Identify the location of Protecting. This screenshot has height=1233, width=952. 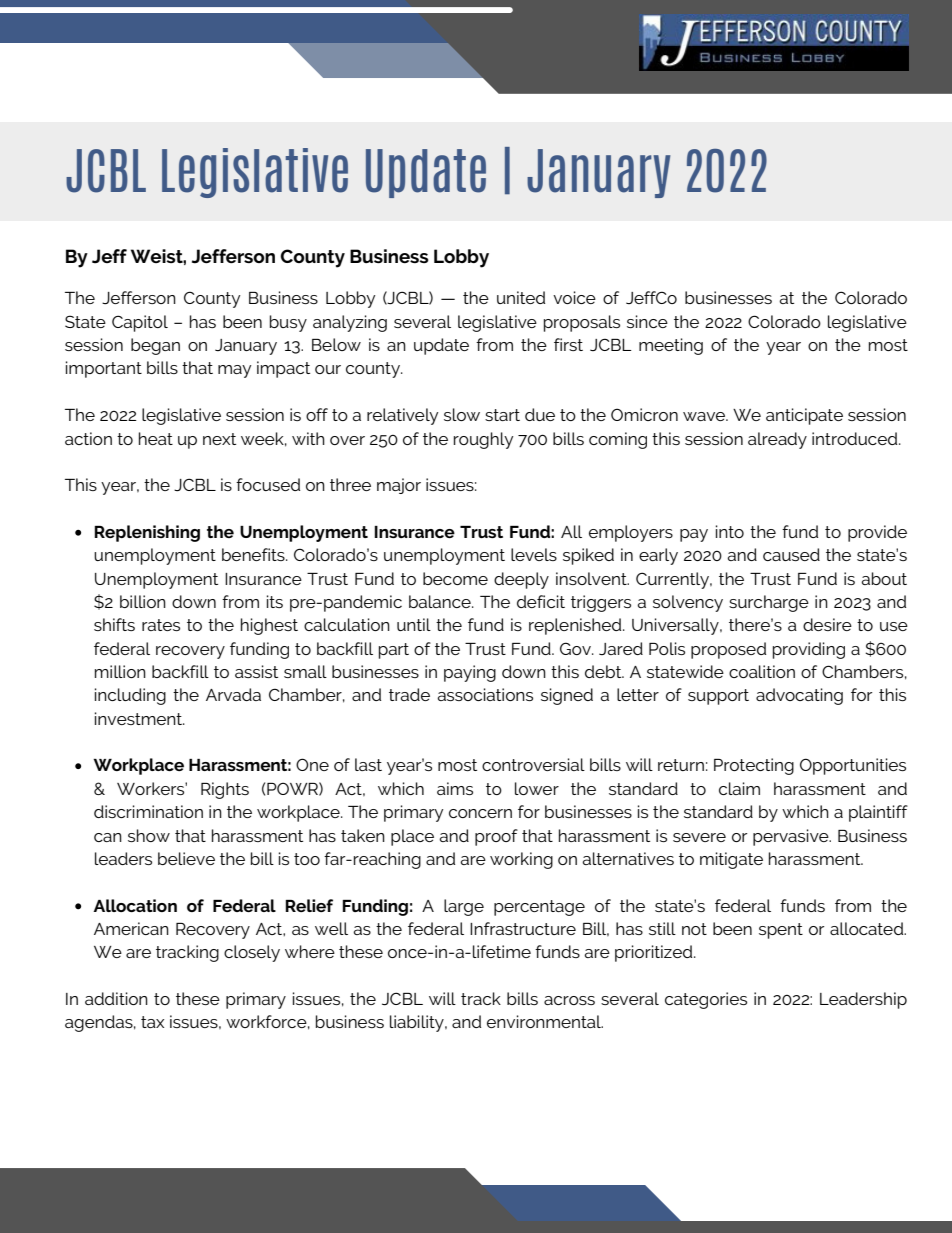
(754, 766).
